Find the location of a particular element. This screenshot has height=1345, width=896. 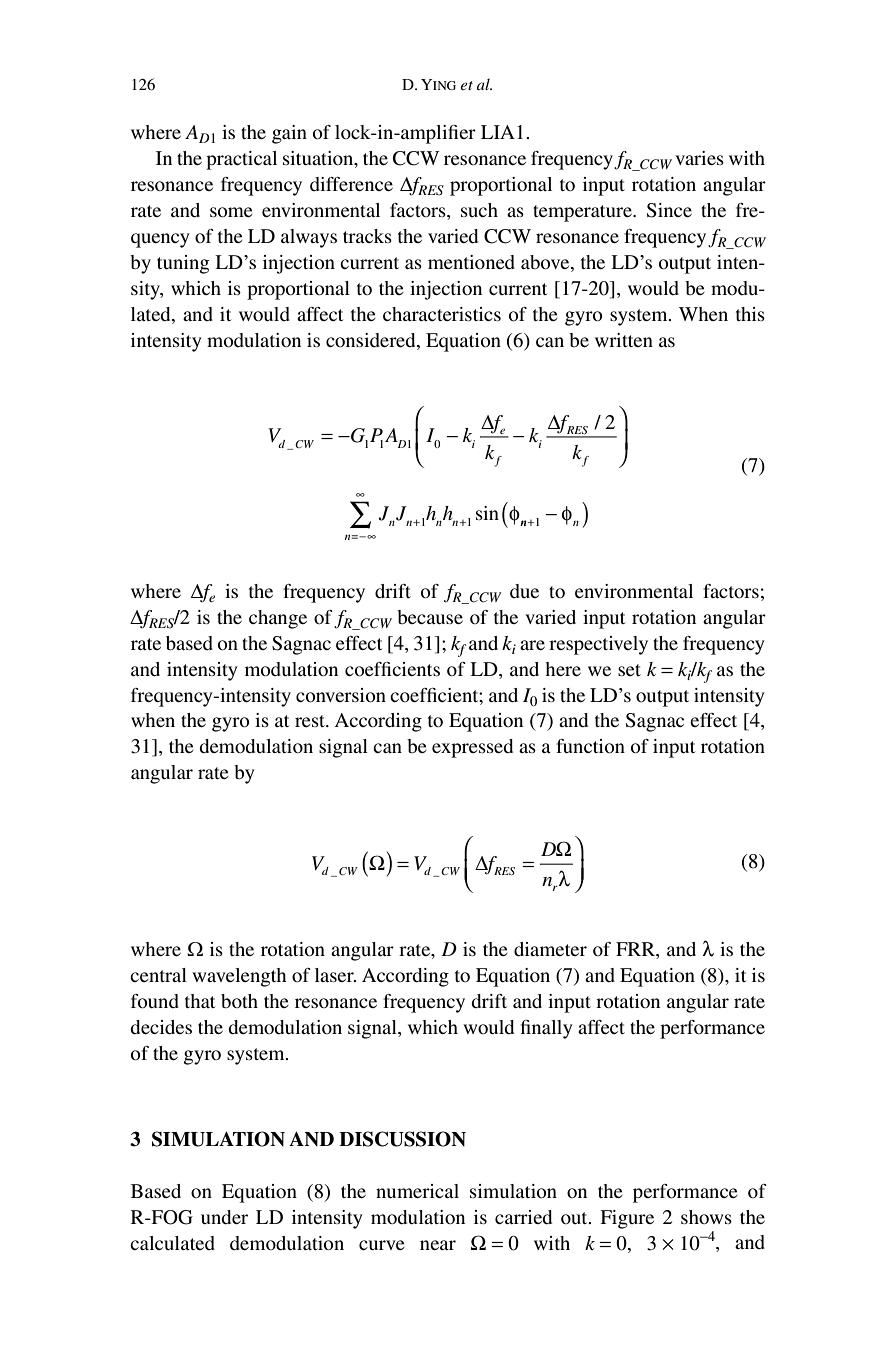

considered is located at coordinates (372, 340).
